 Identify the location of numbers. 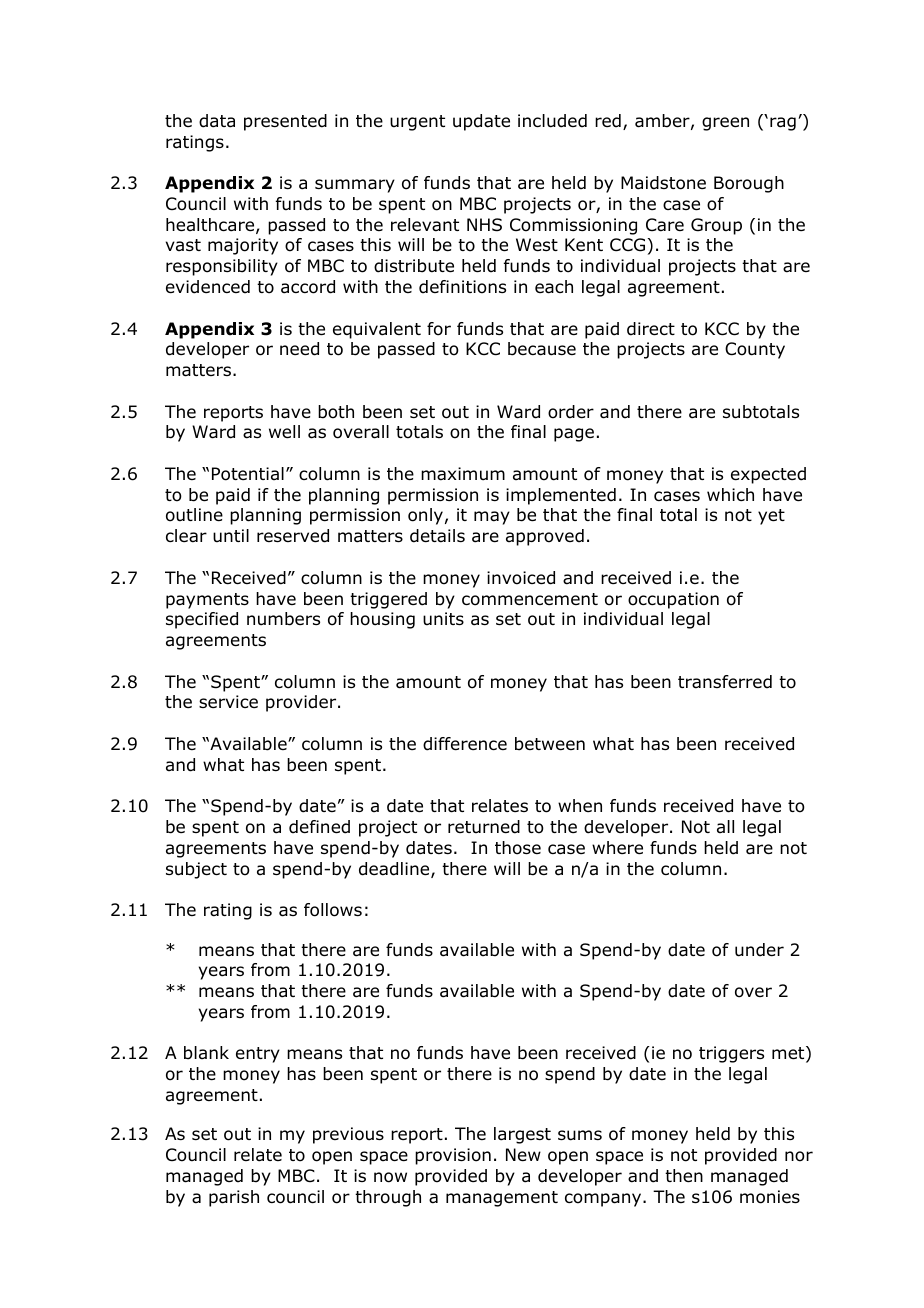
(283, 619).
